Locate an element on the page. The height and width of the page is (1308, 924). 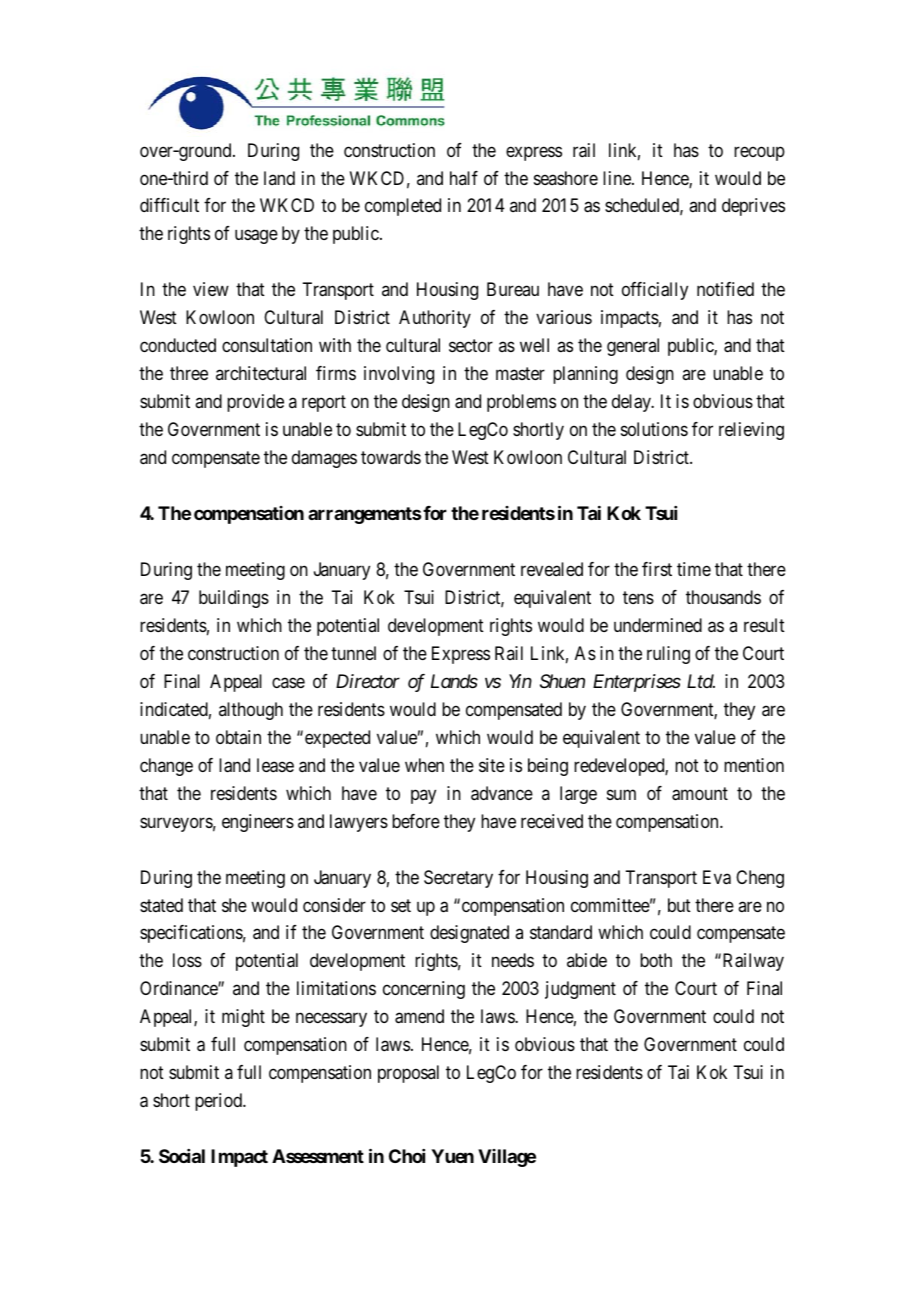
usage is located at coordinates (256, 237).
